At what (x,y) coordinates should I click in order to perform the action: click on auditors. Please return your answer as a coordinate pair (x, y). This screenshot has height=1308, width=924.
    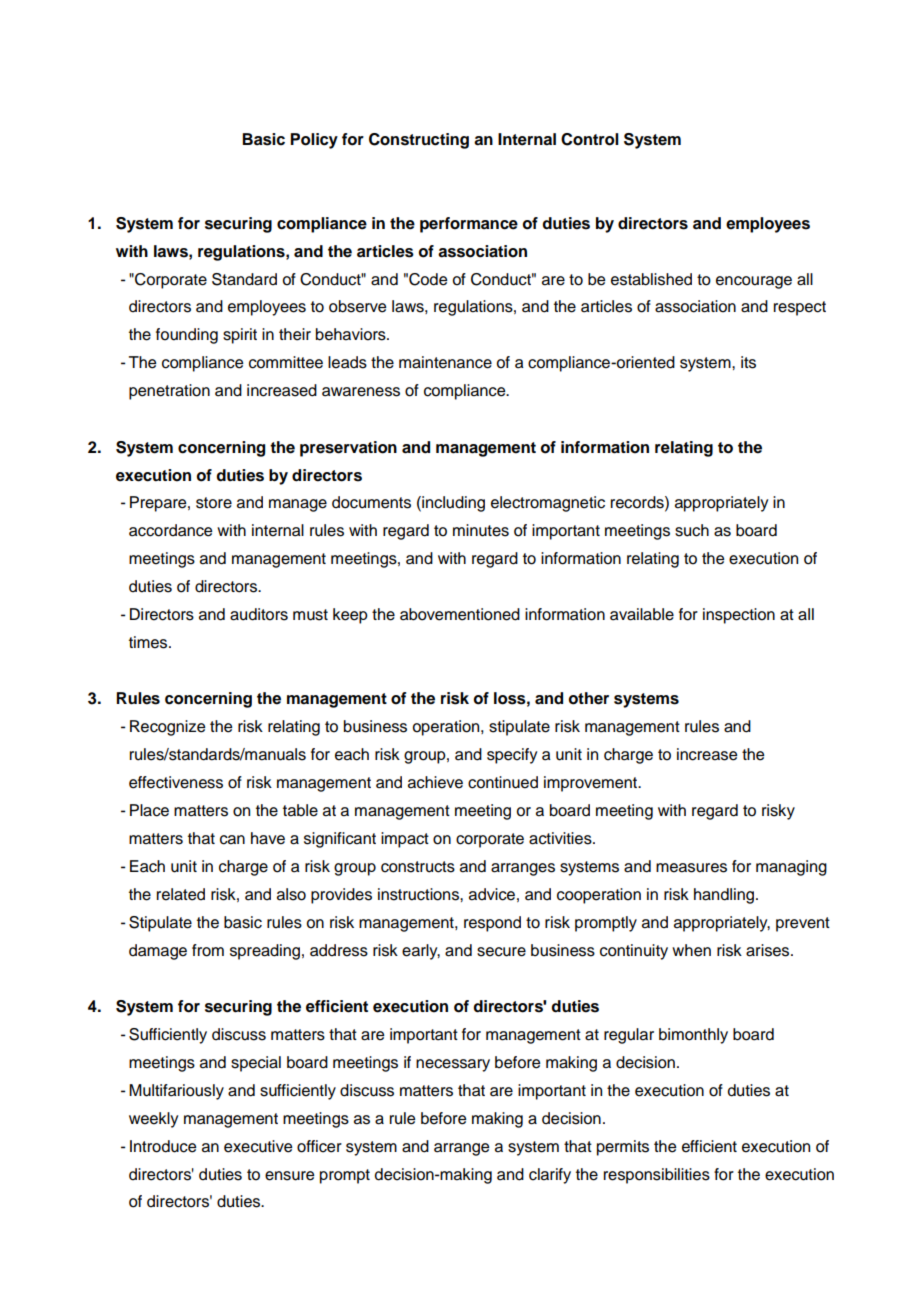
    Looking at the image, I should click on (259, 614).
